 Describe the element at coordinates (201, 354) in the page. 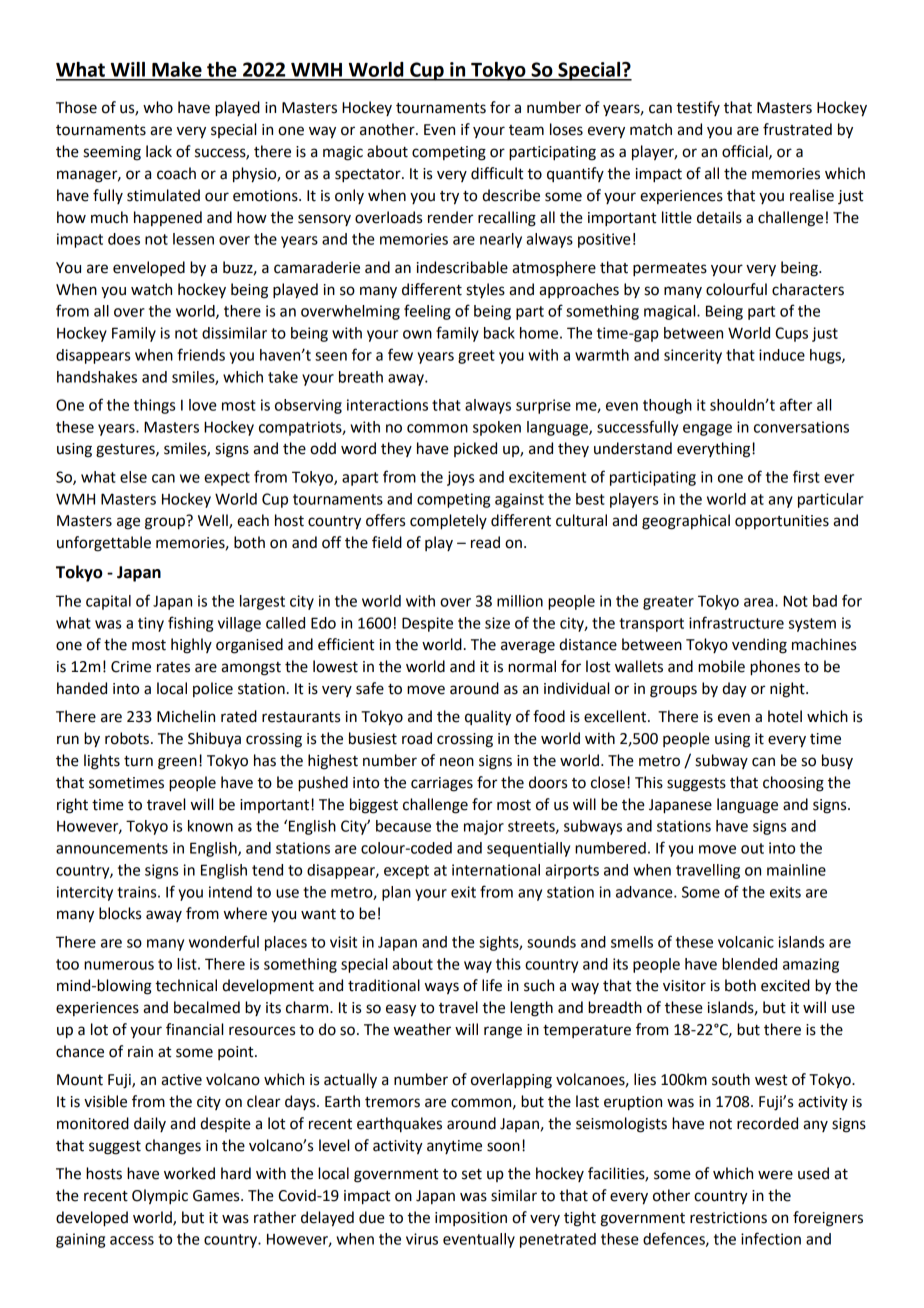

I see `friends` at that location.
